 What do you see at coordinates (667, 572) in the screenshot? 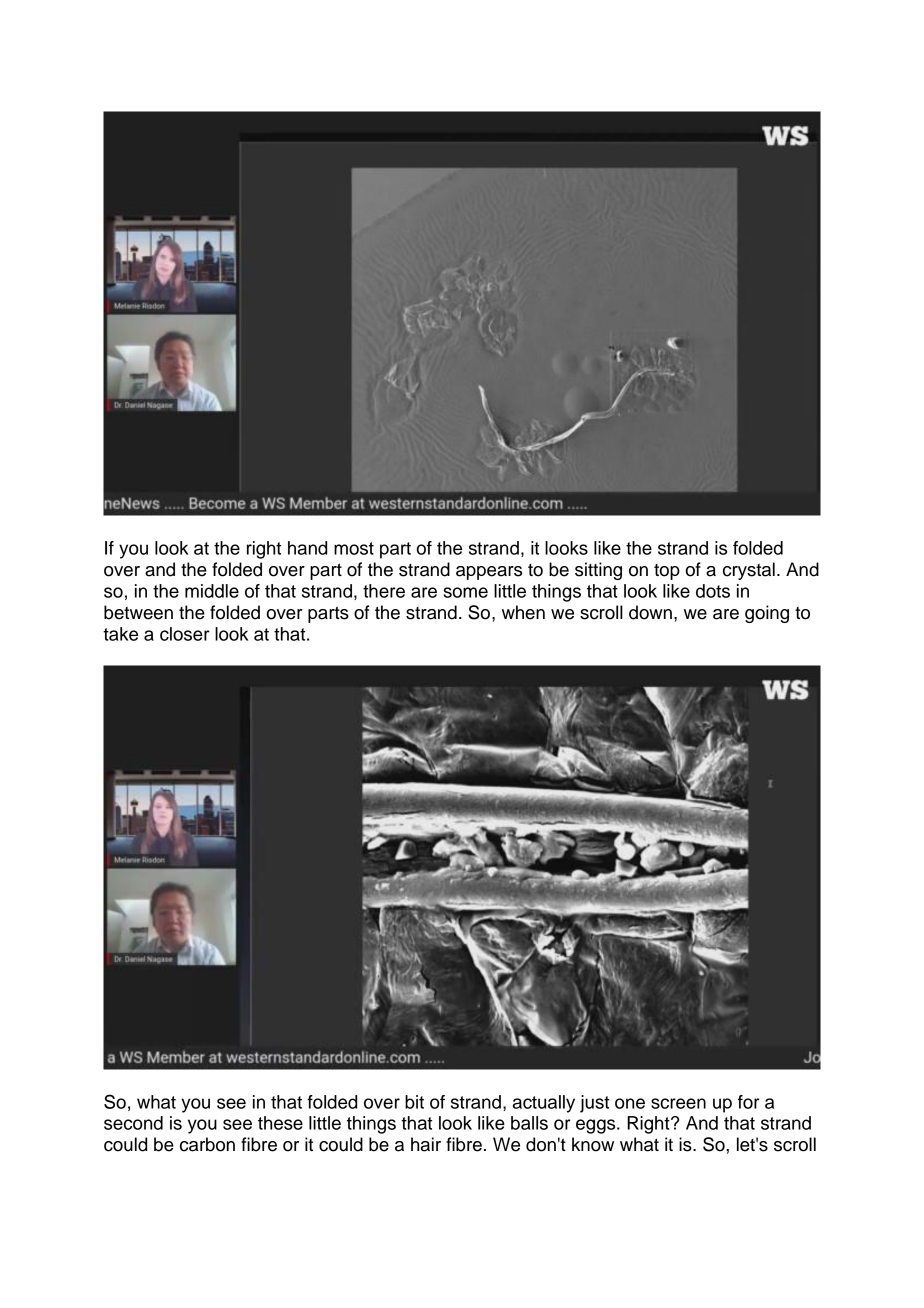
I see `top` at bounding box center [667, 572].
